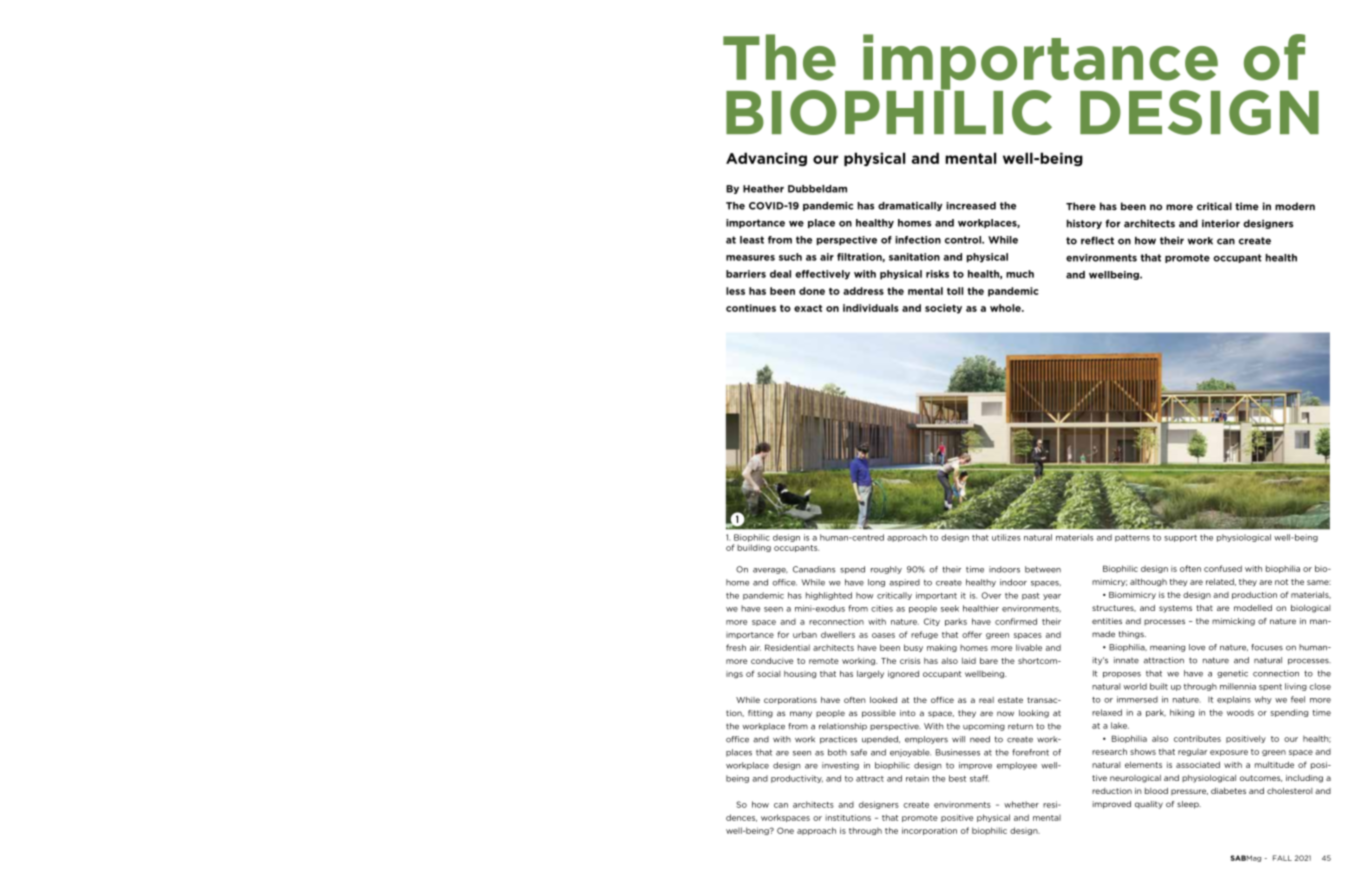 This image has width=1372, height=880. Describe the element at coordinates (943, 309) in the image. I see `society` at that location.
